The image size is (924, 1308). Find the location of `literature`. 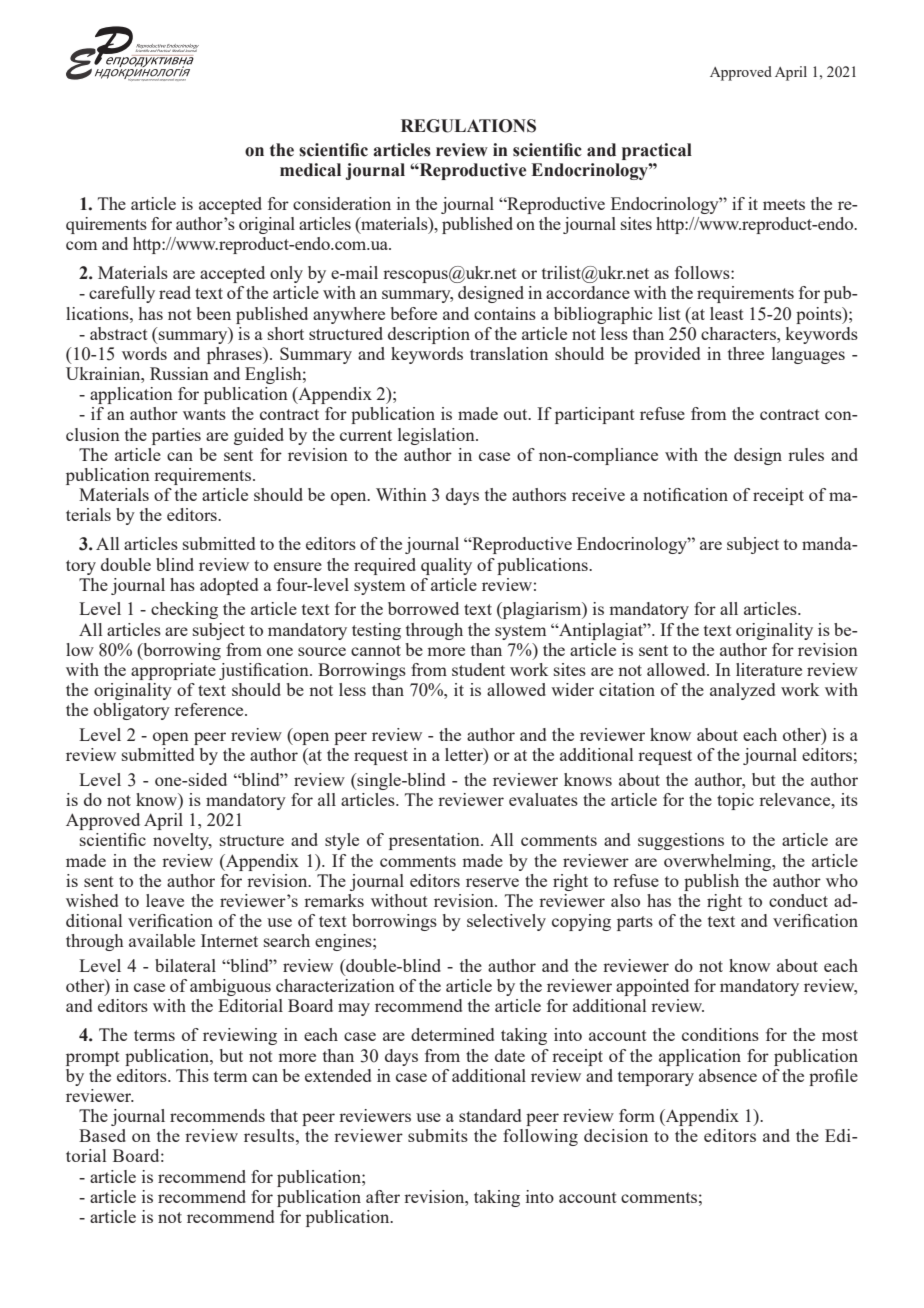

literature is located at coordinates (769, 669).
